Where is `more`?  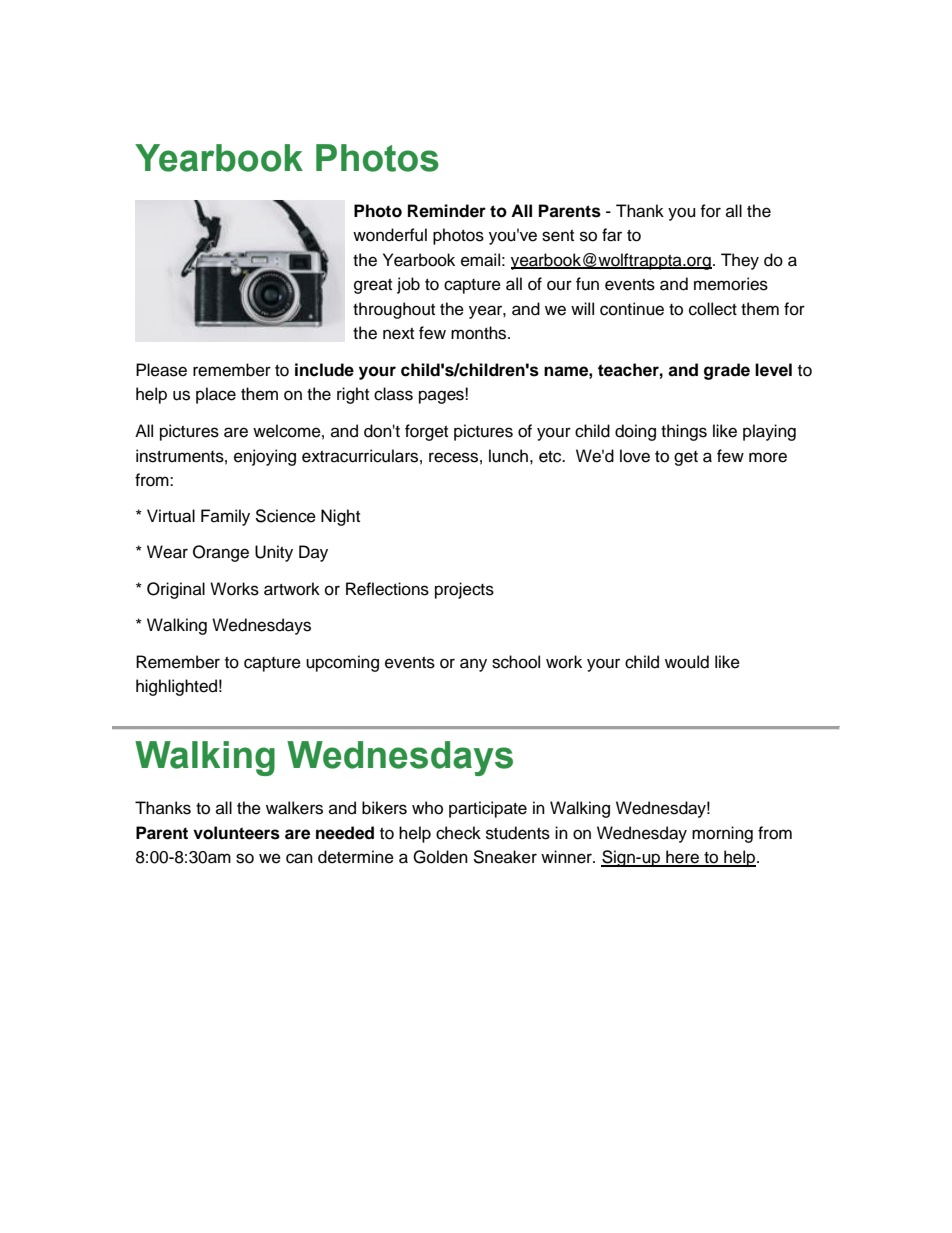
more is located at coordinates (768, 457).
